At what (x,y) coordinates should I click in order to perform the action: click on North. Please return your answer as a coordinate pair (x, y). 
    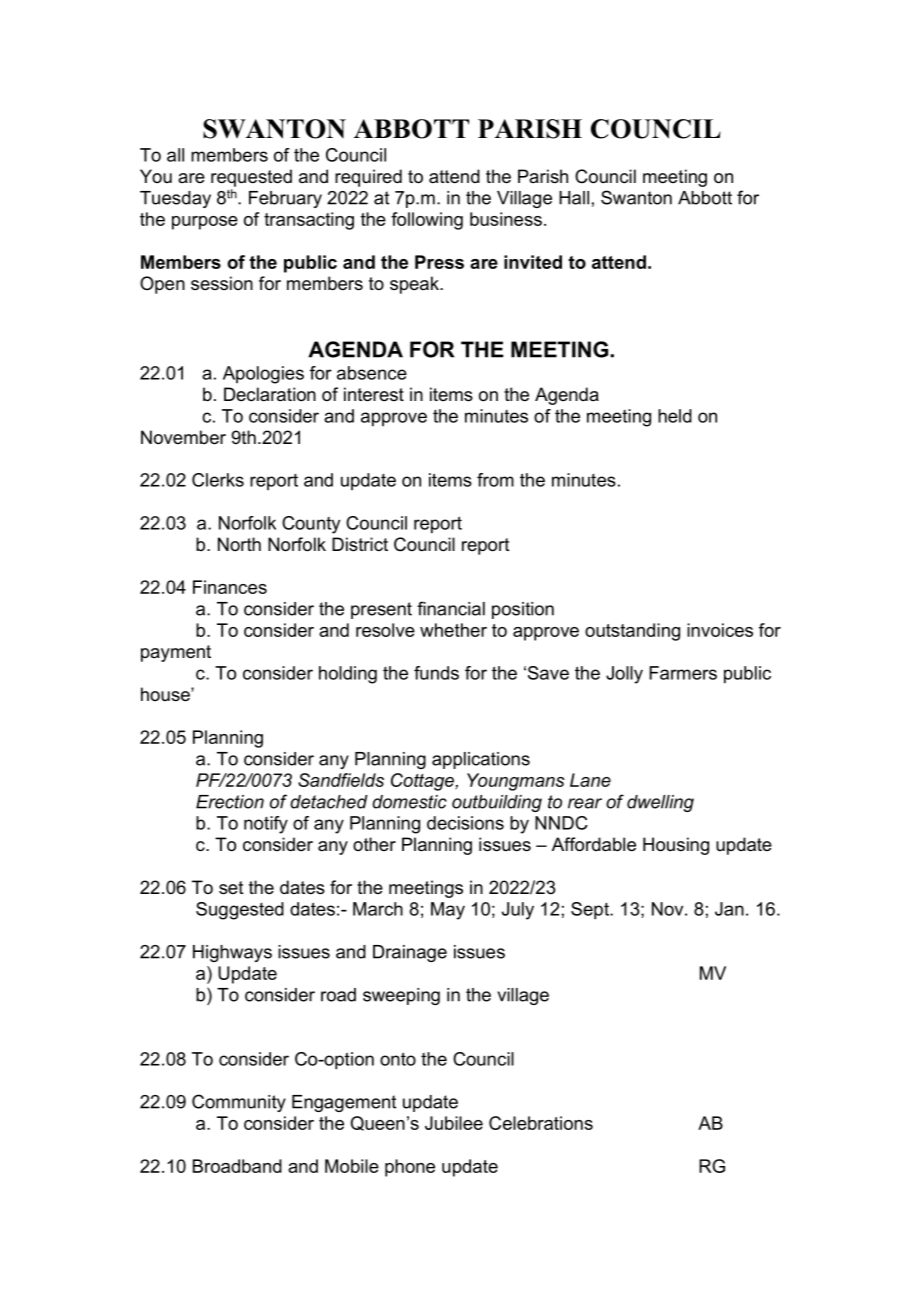
    Looking at the image, I should click on (239, 544).
